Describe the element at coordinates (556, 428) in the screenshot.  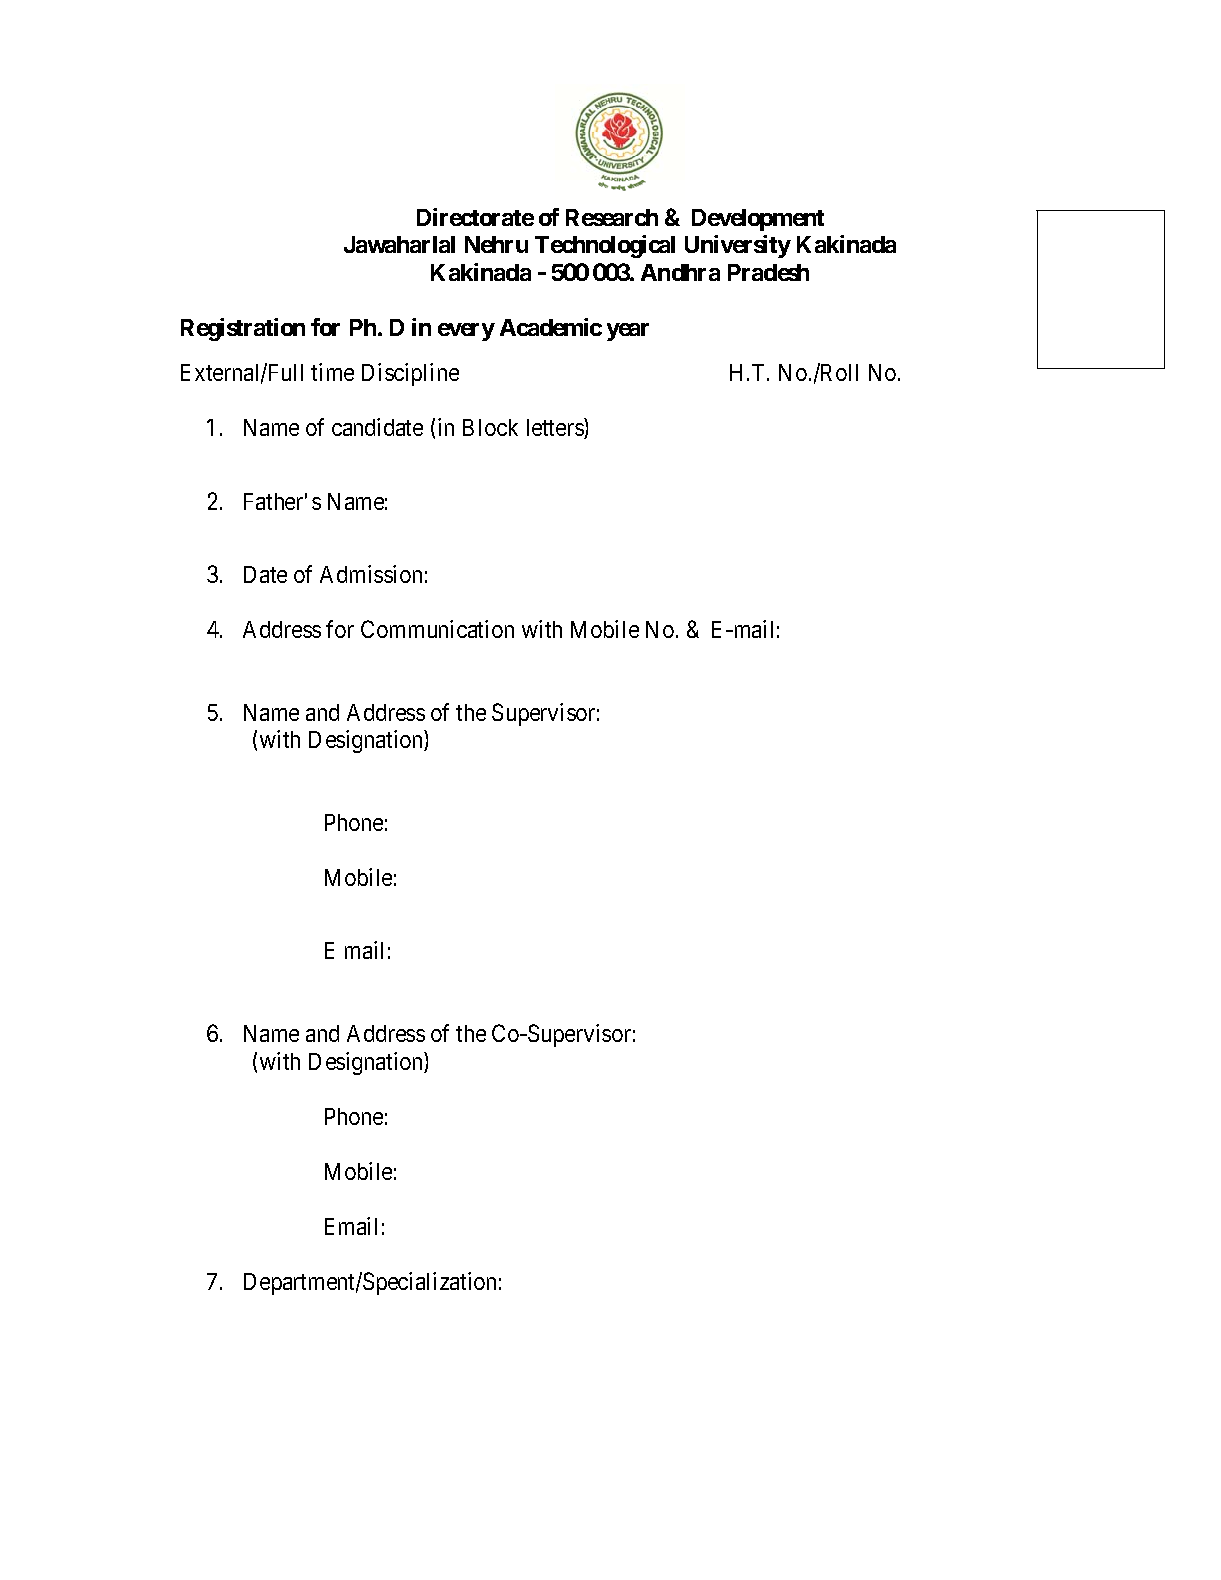
I see `letters` at that location.
